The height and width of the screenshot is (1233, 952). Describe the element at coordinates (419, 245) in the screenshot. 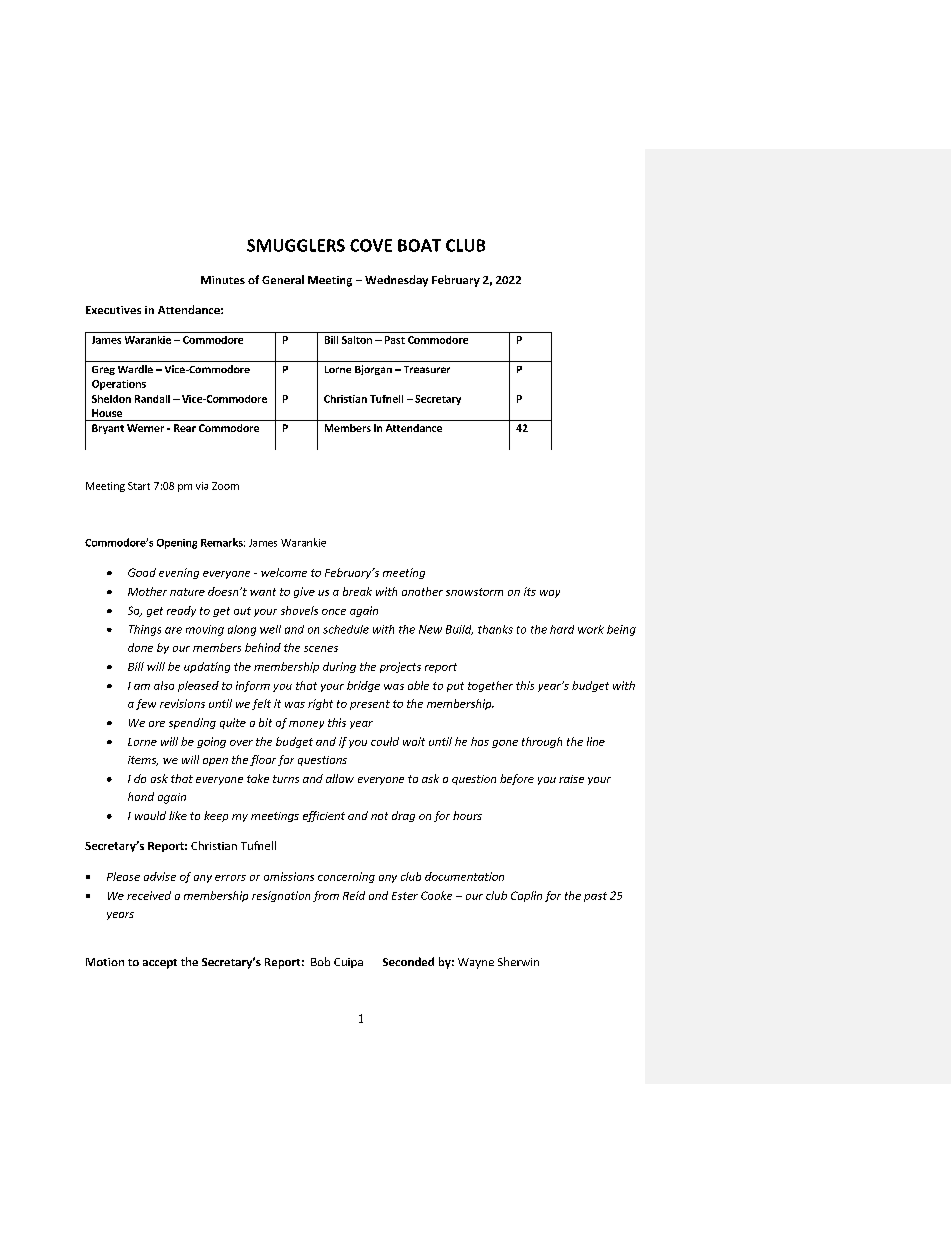

I see `BOAT` at that location.
